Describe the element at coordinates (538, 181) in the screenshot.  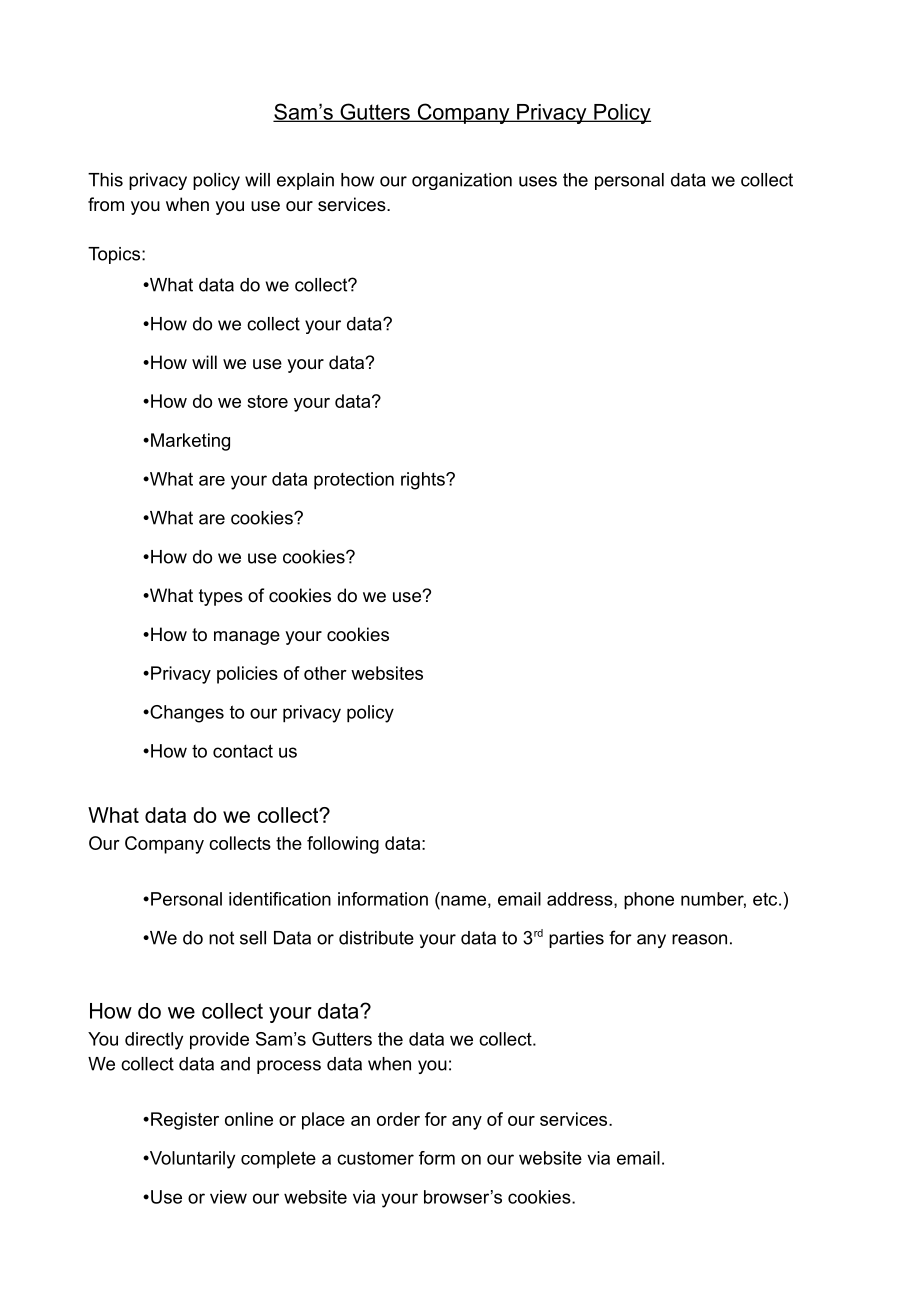
I see `uses` at that location.
